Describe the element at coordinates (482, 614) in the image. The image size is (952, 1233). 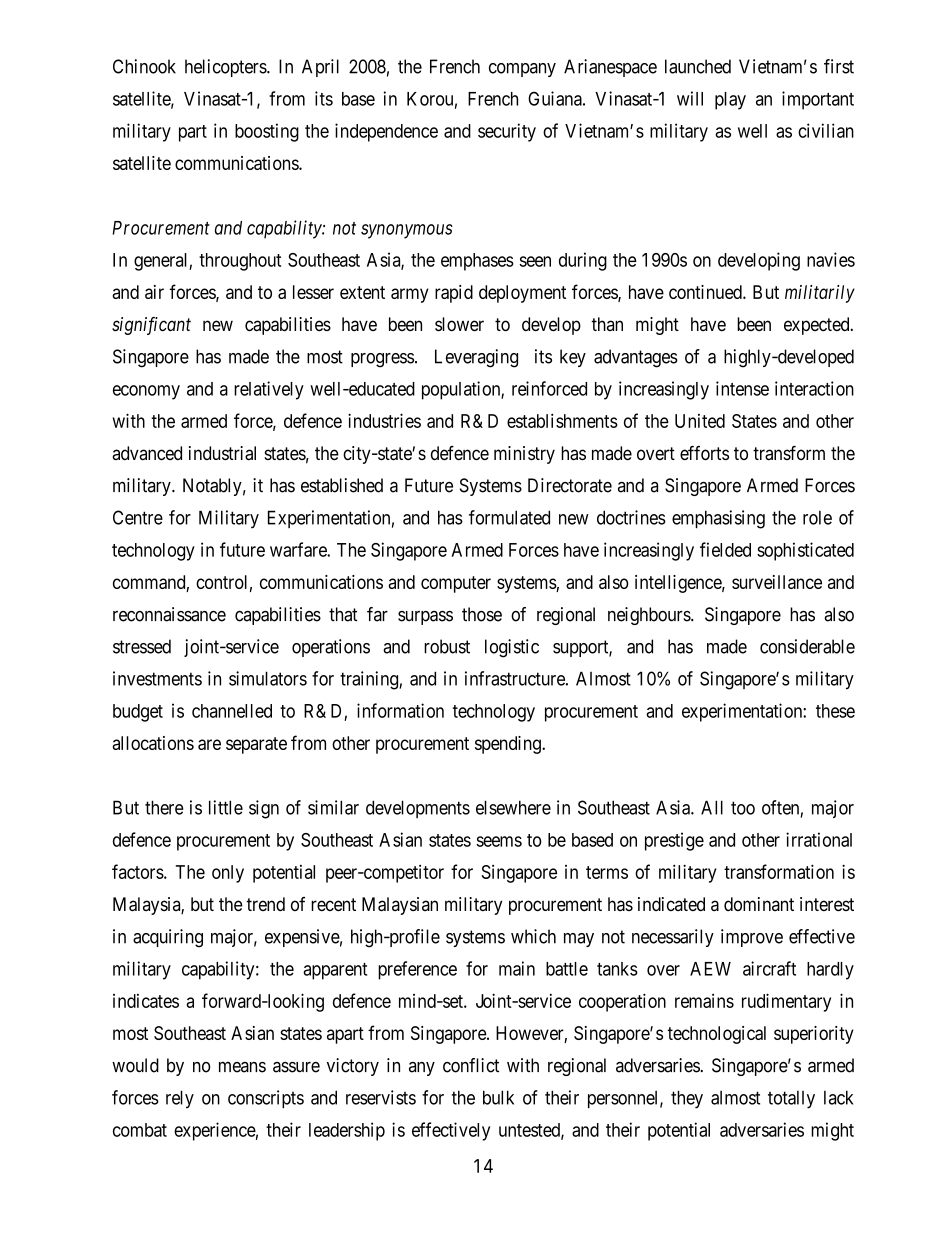
I see `those` at that location.
